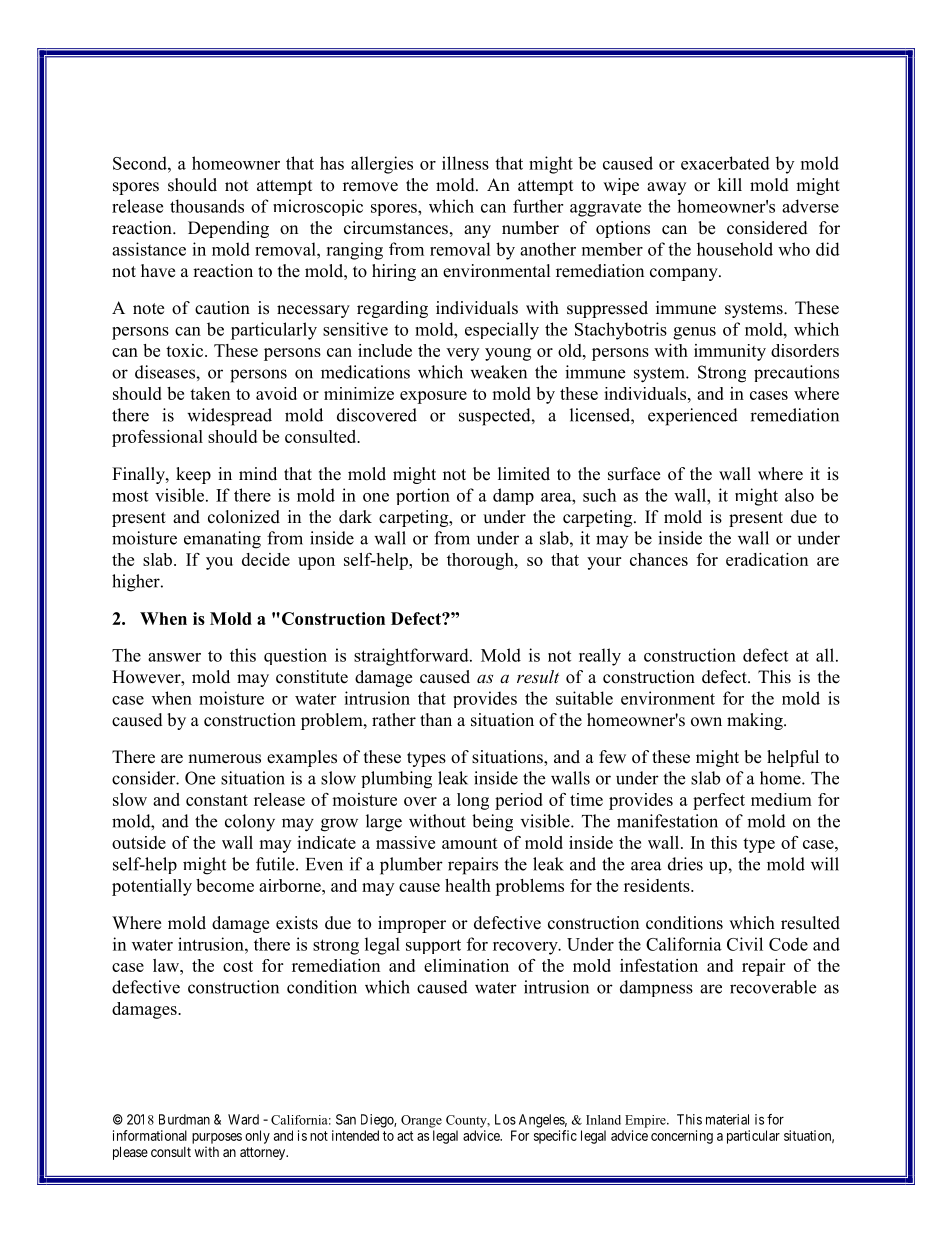 This screenshot has height=1233, width=952. I want to click on Civil, so click(745, 944).
